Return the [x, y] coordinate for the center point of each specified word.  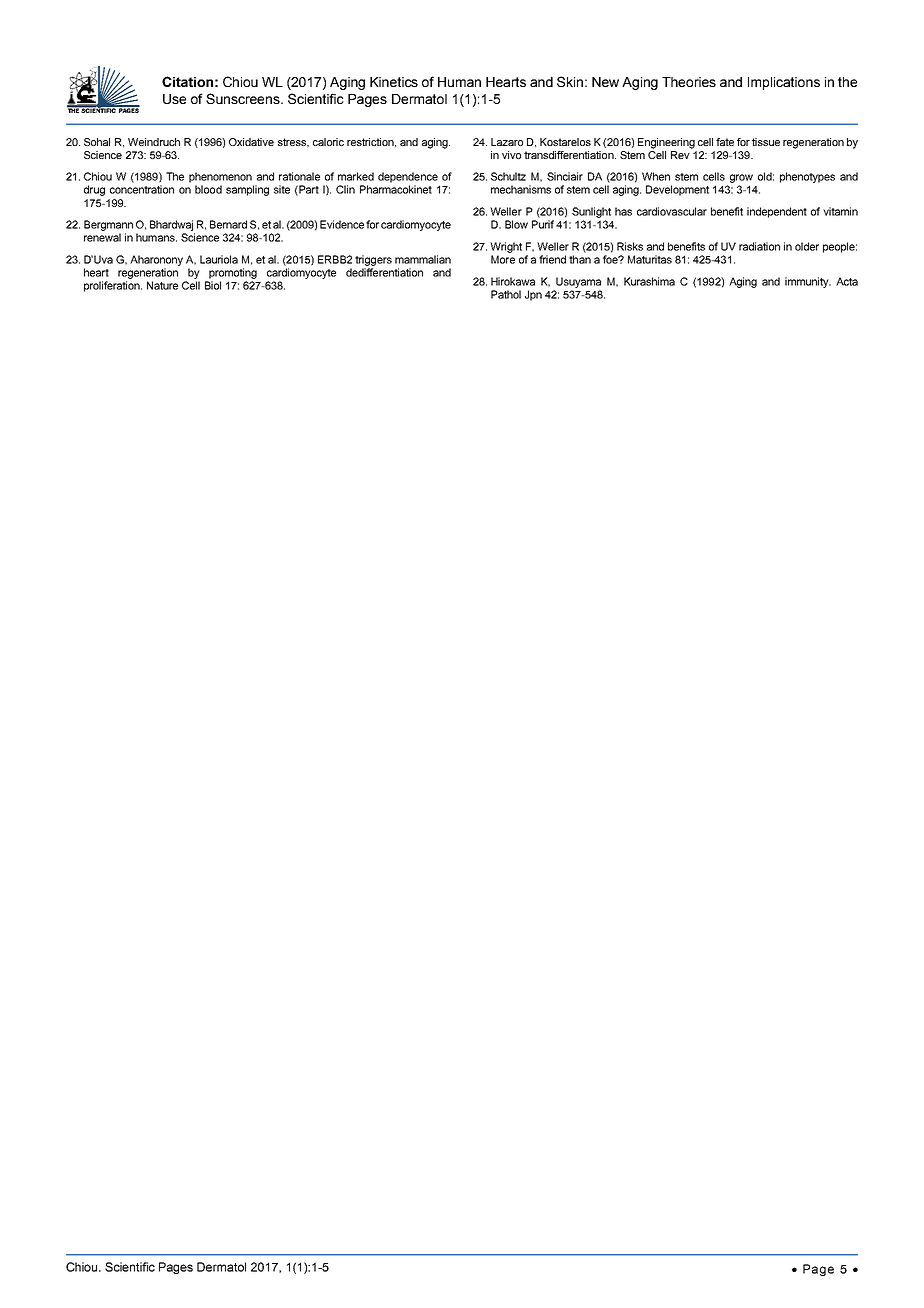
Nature [162, 285]
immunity [808, 282]
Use [174, 99]
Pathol [506, 294]
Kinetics [394, 82]
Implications [784, 83]
